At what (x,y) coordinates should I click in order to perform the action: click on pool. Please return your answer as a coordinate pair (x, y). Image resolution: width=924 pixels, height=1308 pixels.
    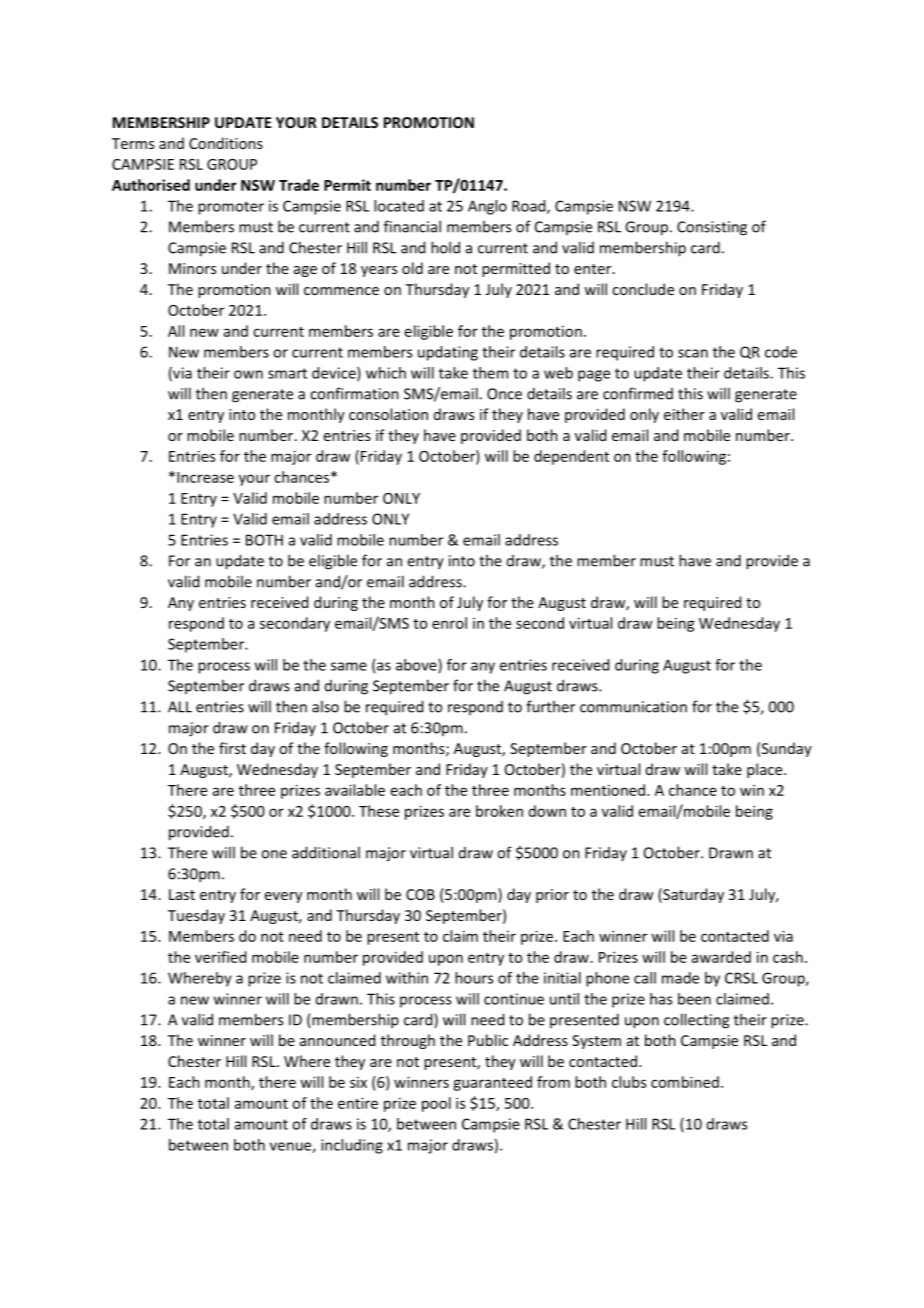
    Looking at the image, I should click on (436, 1104).
